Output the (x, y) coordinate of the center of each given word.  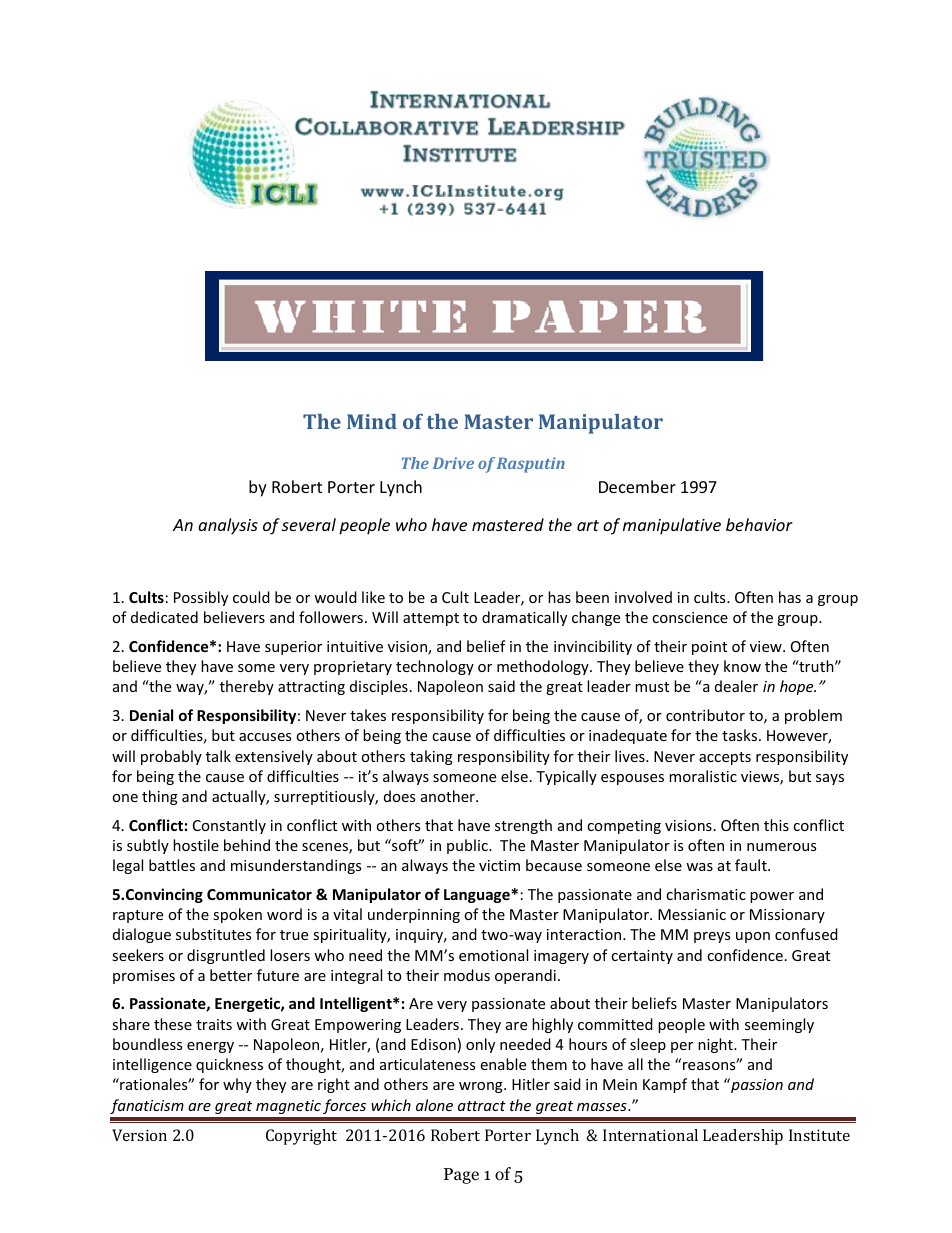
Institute (819, 1135)
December (637, 486)
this (776, 825)
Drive (453, 463)
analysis (228, 526)
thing (160, 797)
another (449, 796)
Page (461, 1176)
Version (139, 1135)
